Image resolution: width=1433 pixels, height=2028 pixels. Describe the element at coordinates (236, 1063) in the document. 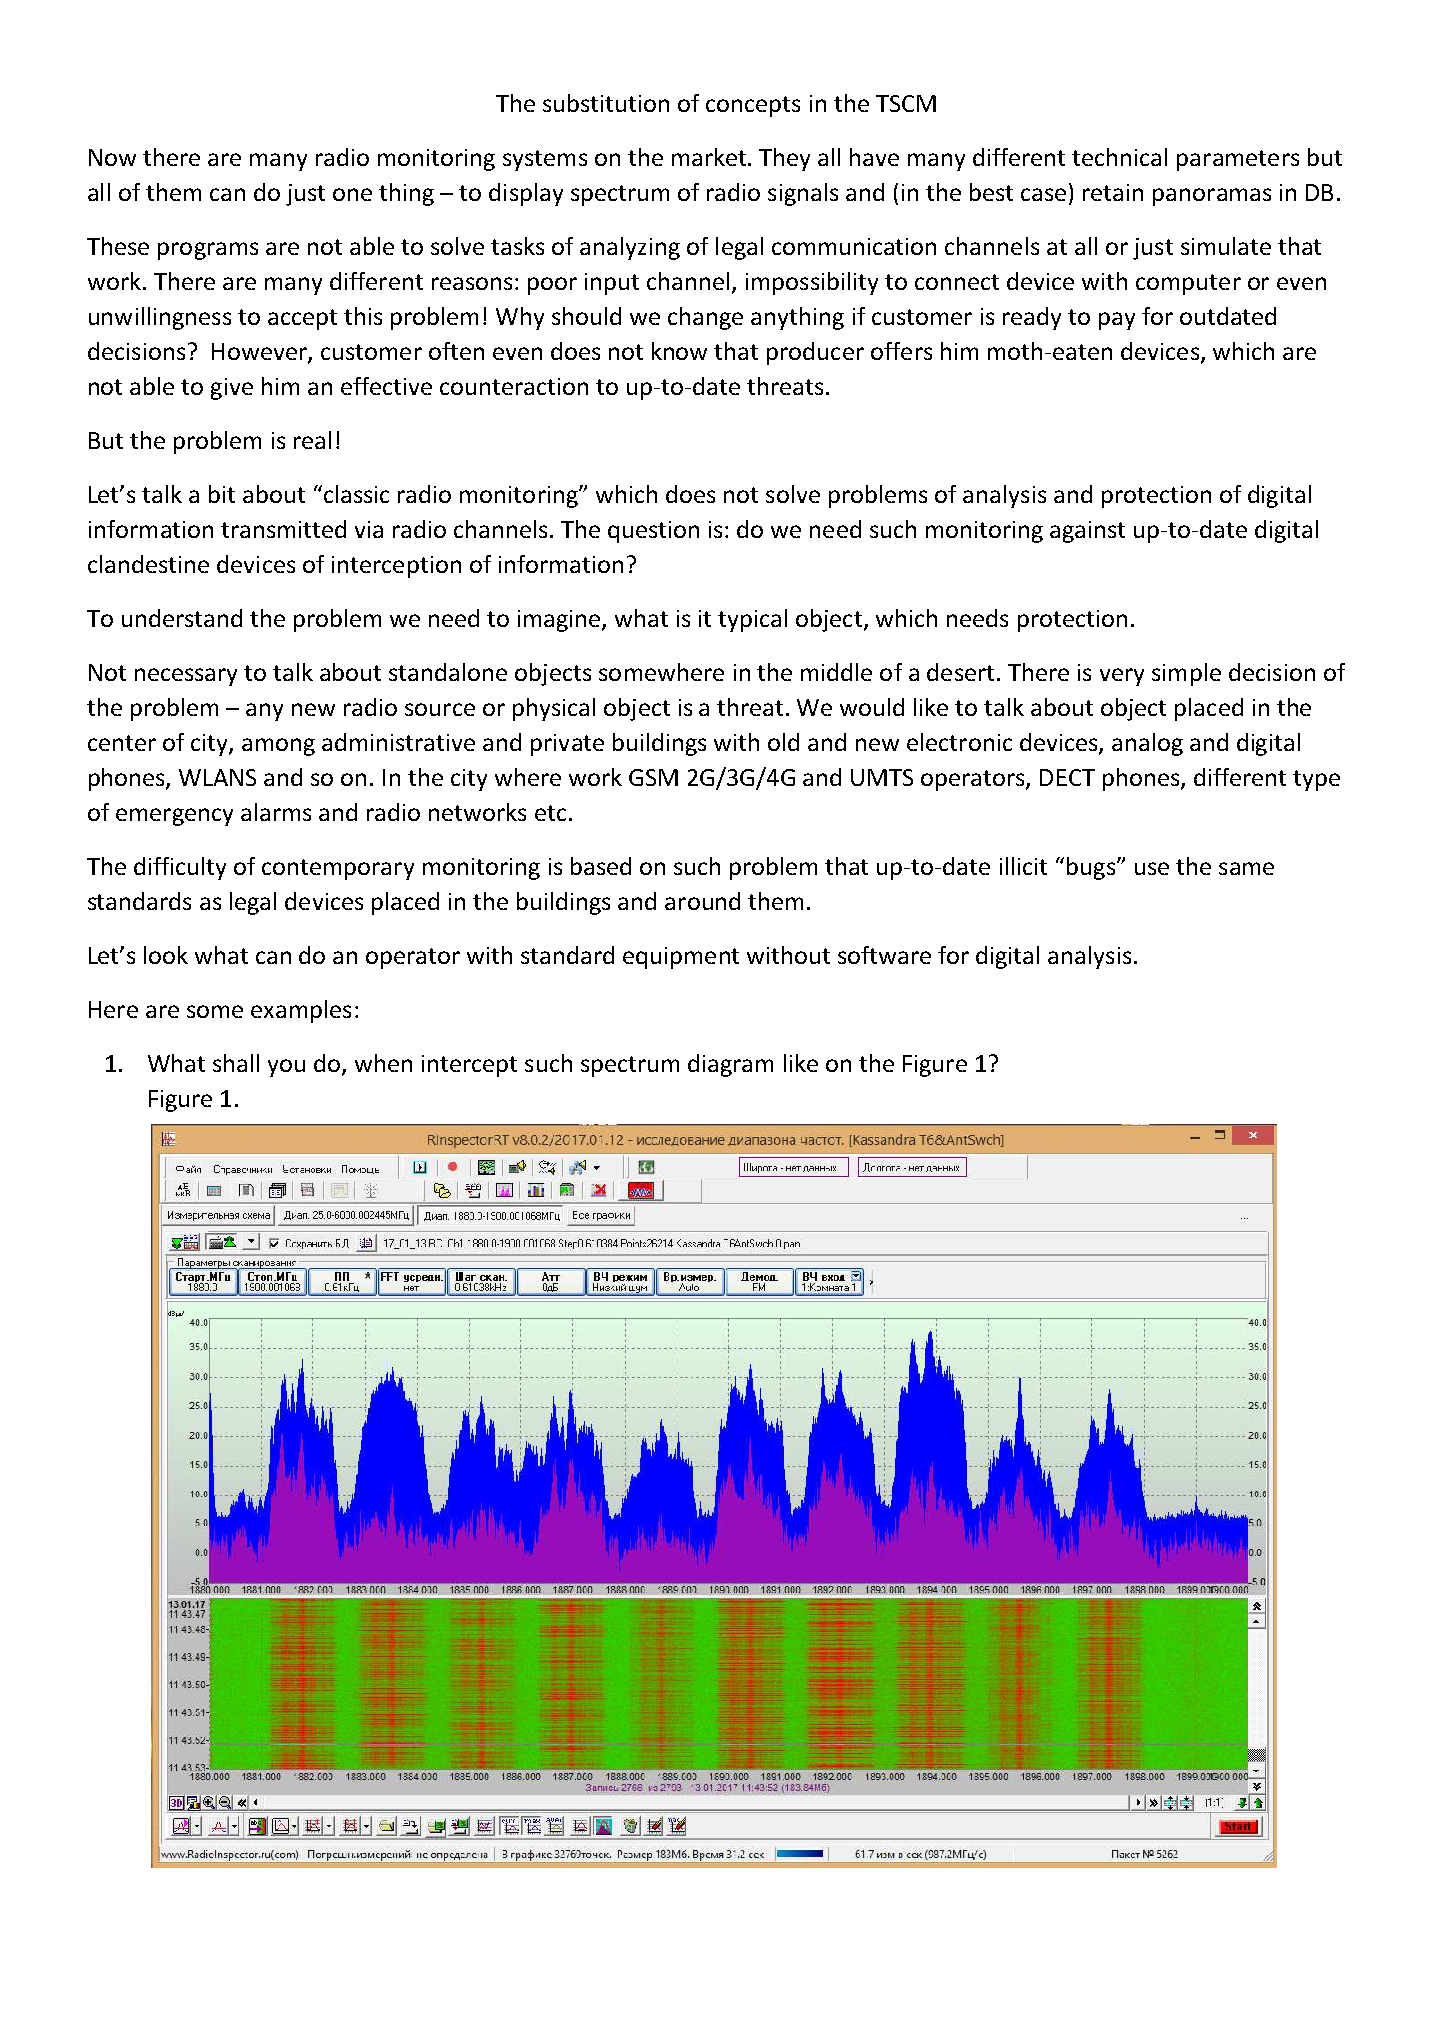

I see `shall` at that location.
